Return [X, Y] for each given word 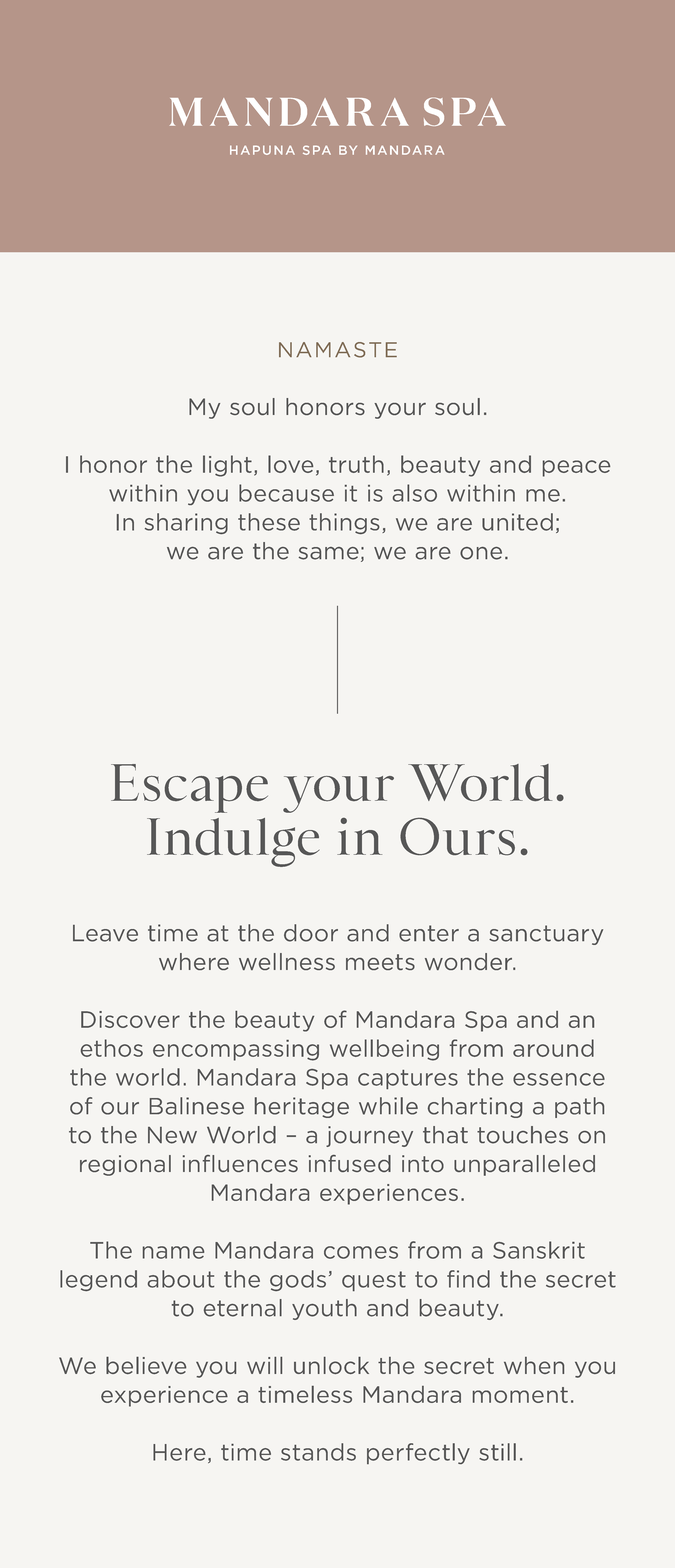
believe [146, 1365]
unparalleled [524, 1165]
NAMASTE [338, 350]
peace [576, 468]
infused [350, 1163]
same [329, 553]
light [227, 466]
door [311, 933]
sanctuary [546, 935]
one [481, 553]
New [172, 1135]
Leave [105, 933]
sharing [186, 523]
